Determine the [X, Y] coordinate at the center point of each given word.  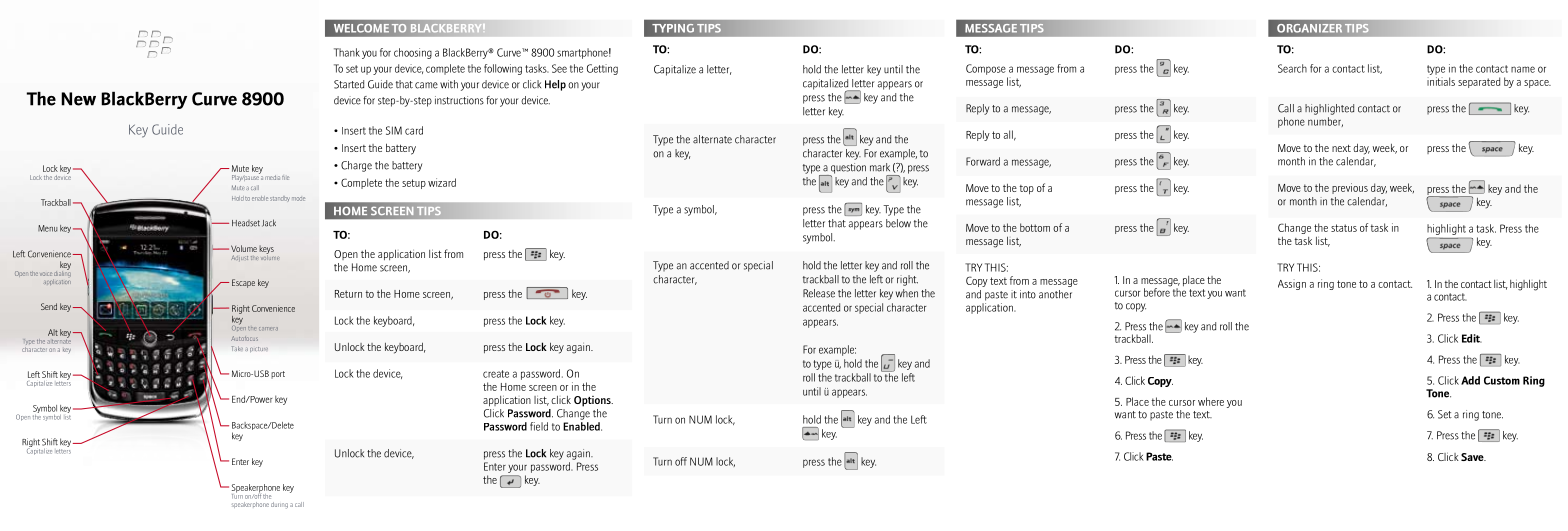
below [898, 223]
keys [266, 250]
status [1344, 228]
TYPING [673, 28]
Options [593, 401]
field [539, 426]
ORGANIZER [1309, 28]
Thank [347, 52]
